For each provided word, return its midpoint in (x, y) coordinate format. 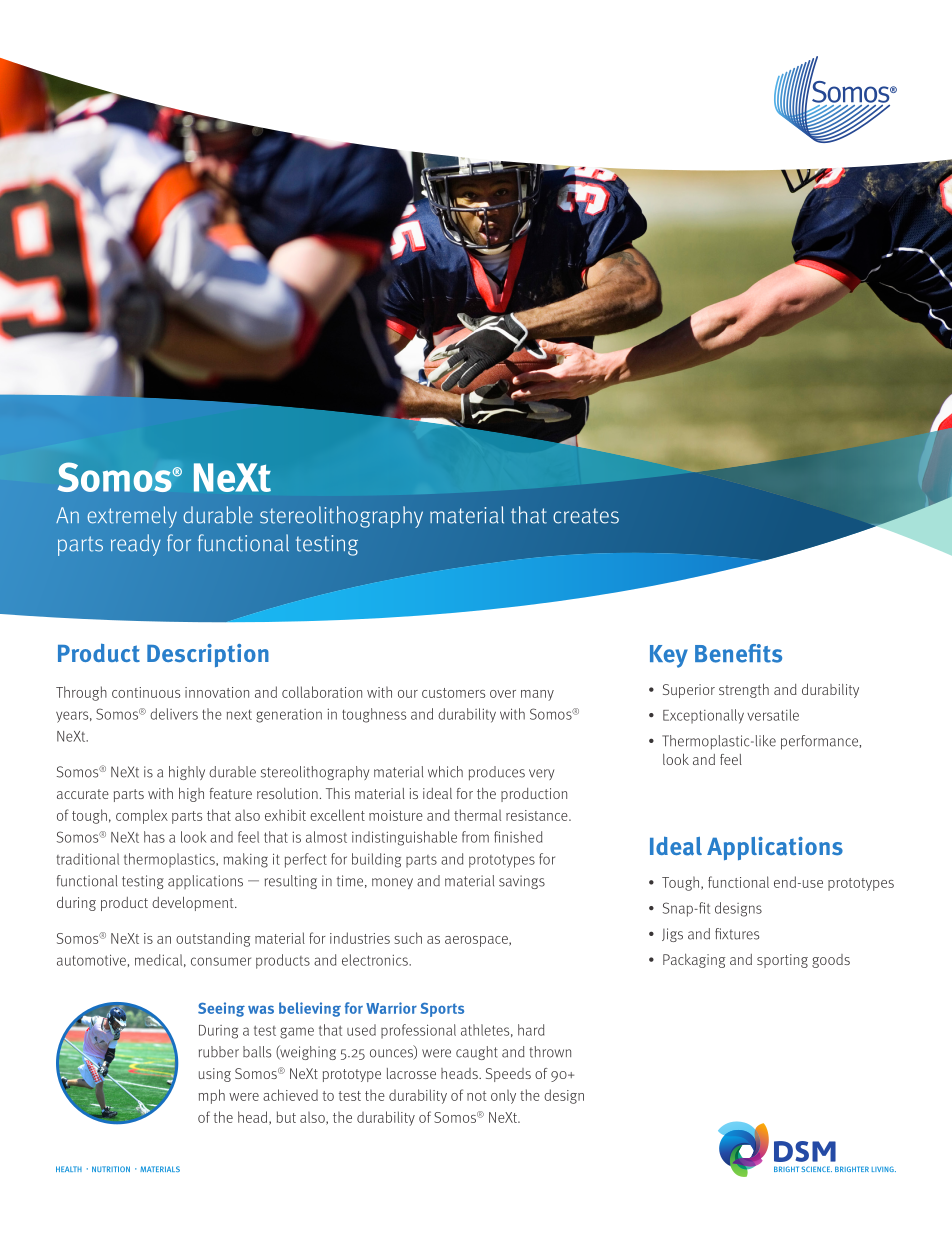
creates (586, 516)
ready (136, 545)
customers (453, 693)
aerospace (477, 941)
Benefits (738, 653)
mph (211, 1096)
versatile (773, 715)
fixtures (737, 934)
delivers (174, 714)
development (194, 904)
